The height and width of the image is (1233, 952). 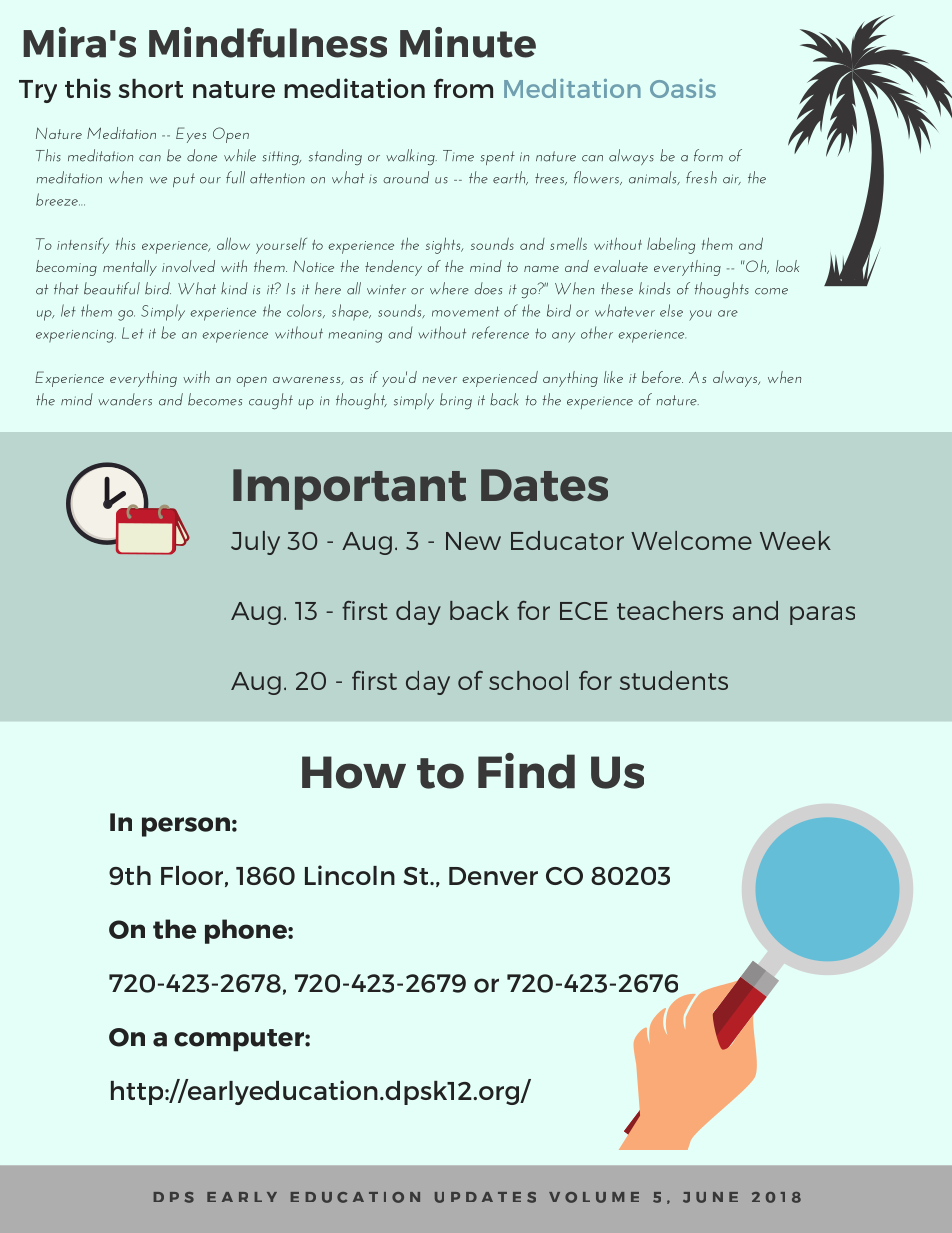 I want to click on July, so click(x=255, y=543).
